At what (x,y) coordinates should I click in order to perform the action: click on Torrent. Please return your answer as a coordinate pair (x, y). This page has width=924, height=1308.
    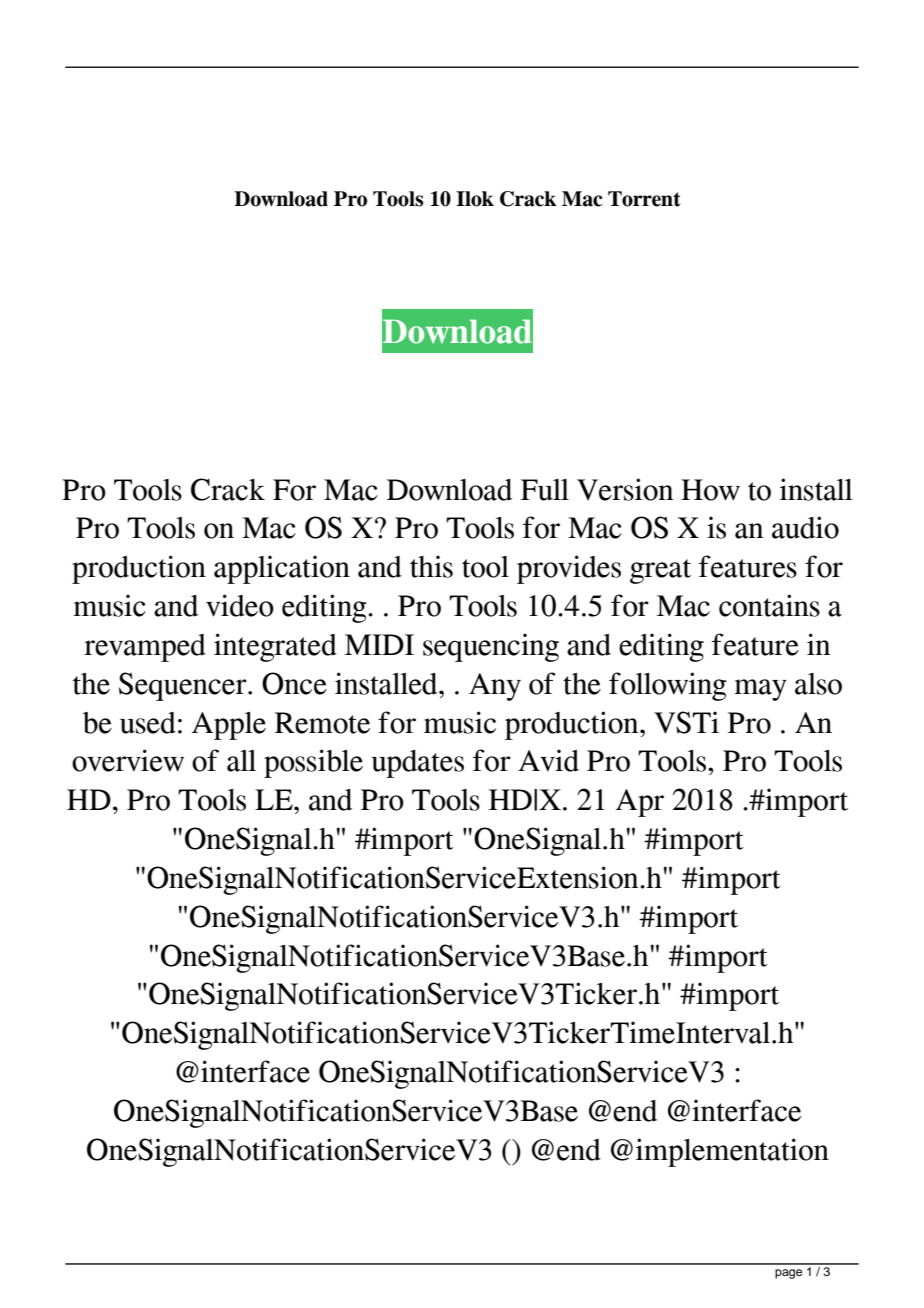
    Looking at the image, I should click on (644, 199).
